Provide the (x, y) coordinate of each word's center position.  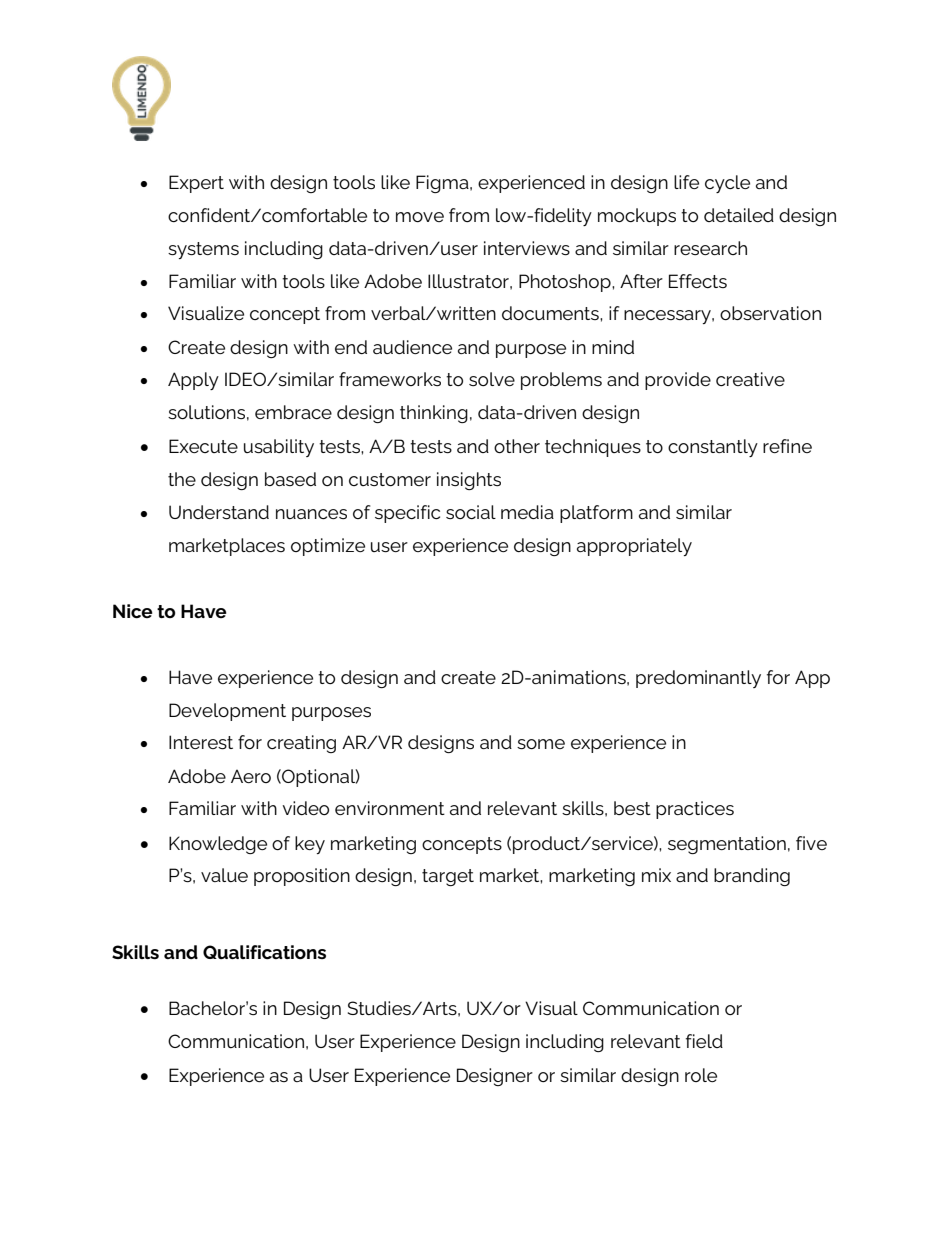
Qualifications (264, 952)
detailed (739, 215)
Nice (133, 611)
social (471, 512)
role (701, 1075)
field (704, 1041)
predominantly (698, 679)
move (420, 217)
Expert (196, 184)
